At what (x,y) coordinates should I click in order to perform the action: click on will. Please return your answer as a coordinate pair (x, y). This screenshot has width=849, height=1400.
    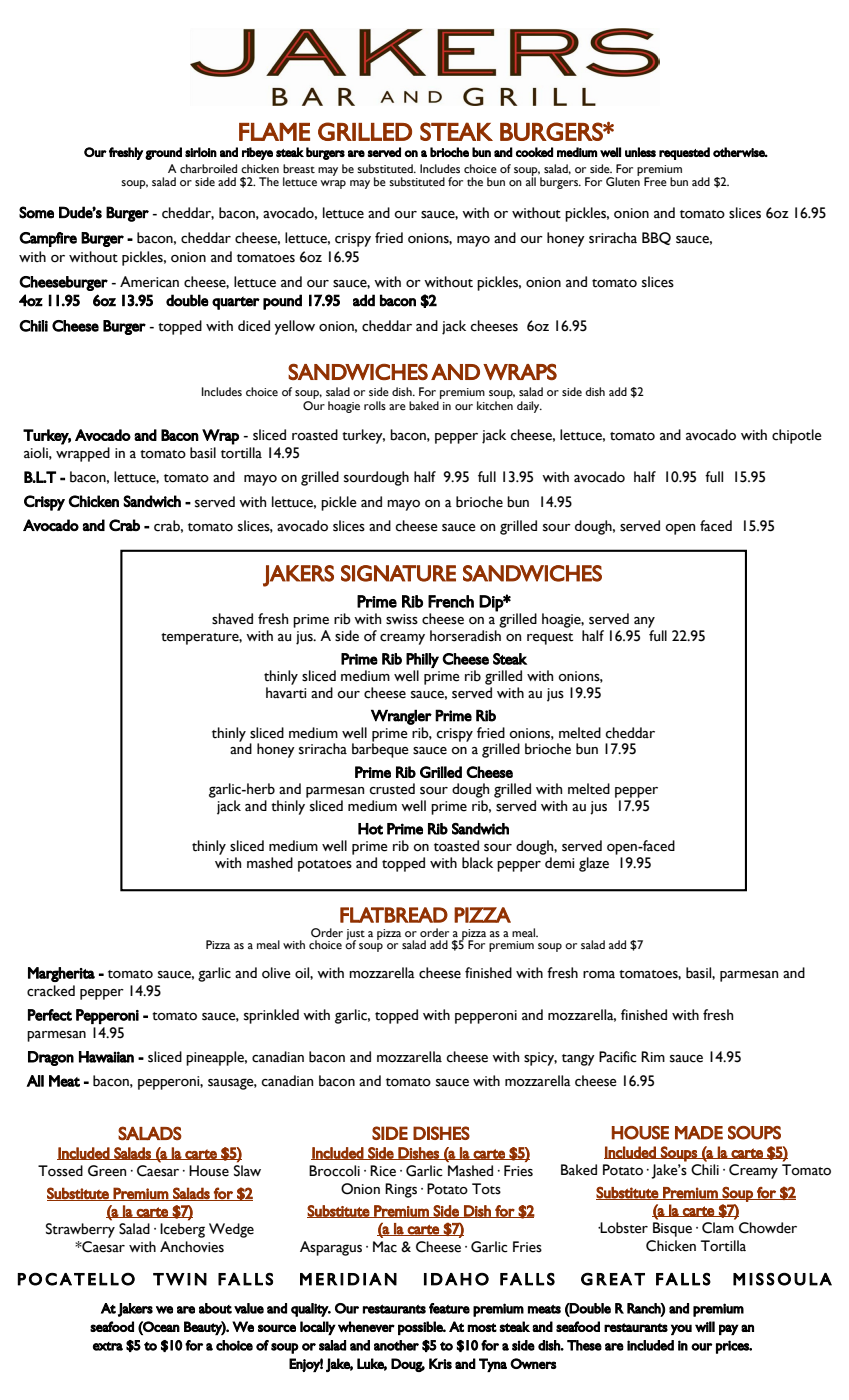
    Looking at the image, I should click on (705, 1326).
